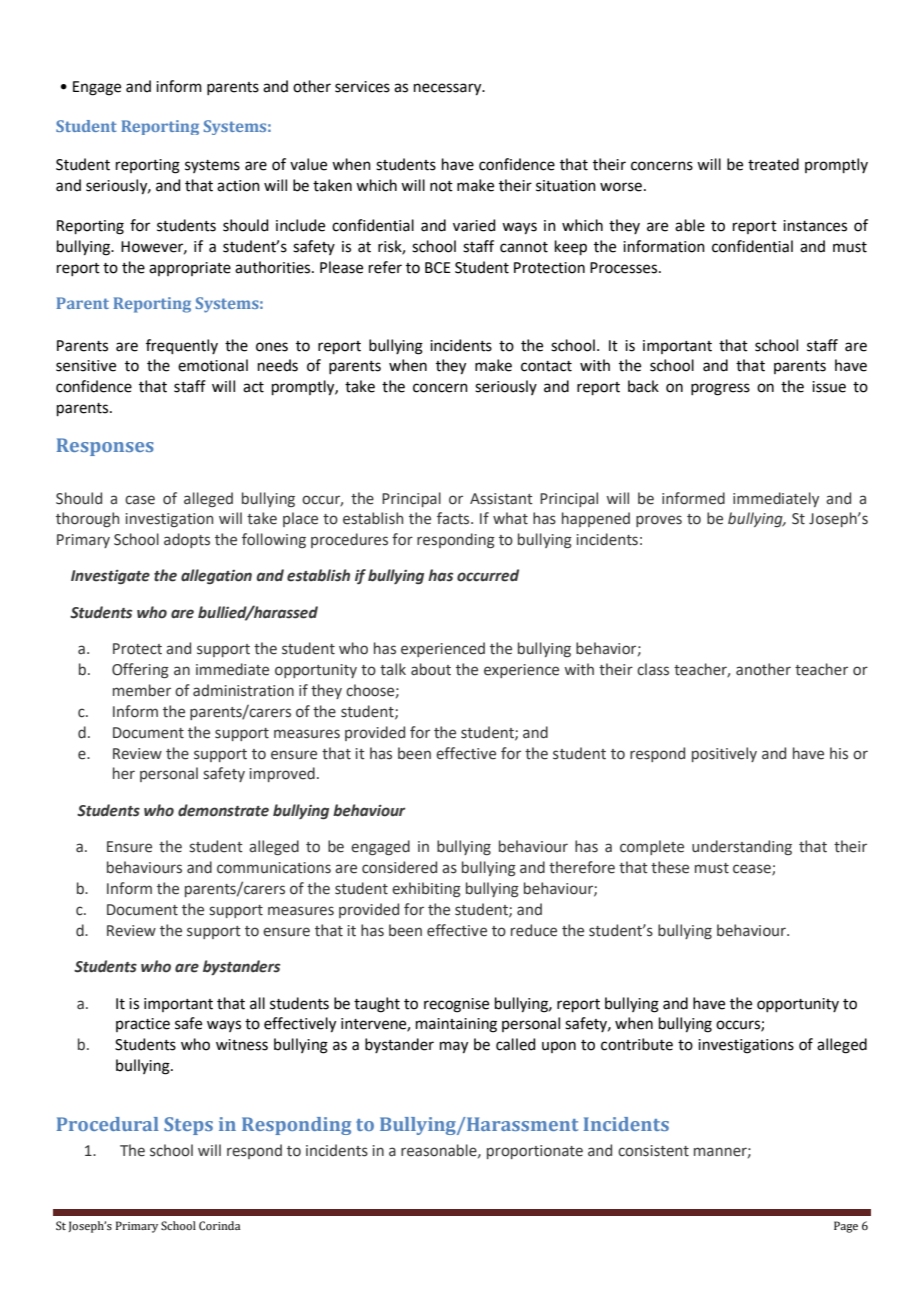 The width and height of the image is (924, 1308). What do you see at coordinates (773, 164) in the image?
I see `treated` at bounding box center [773, 164].
